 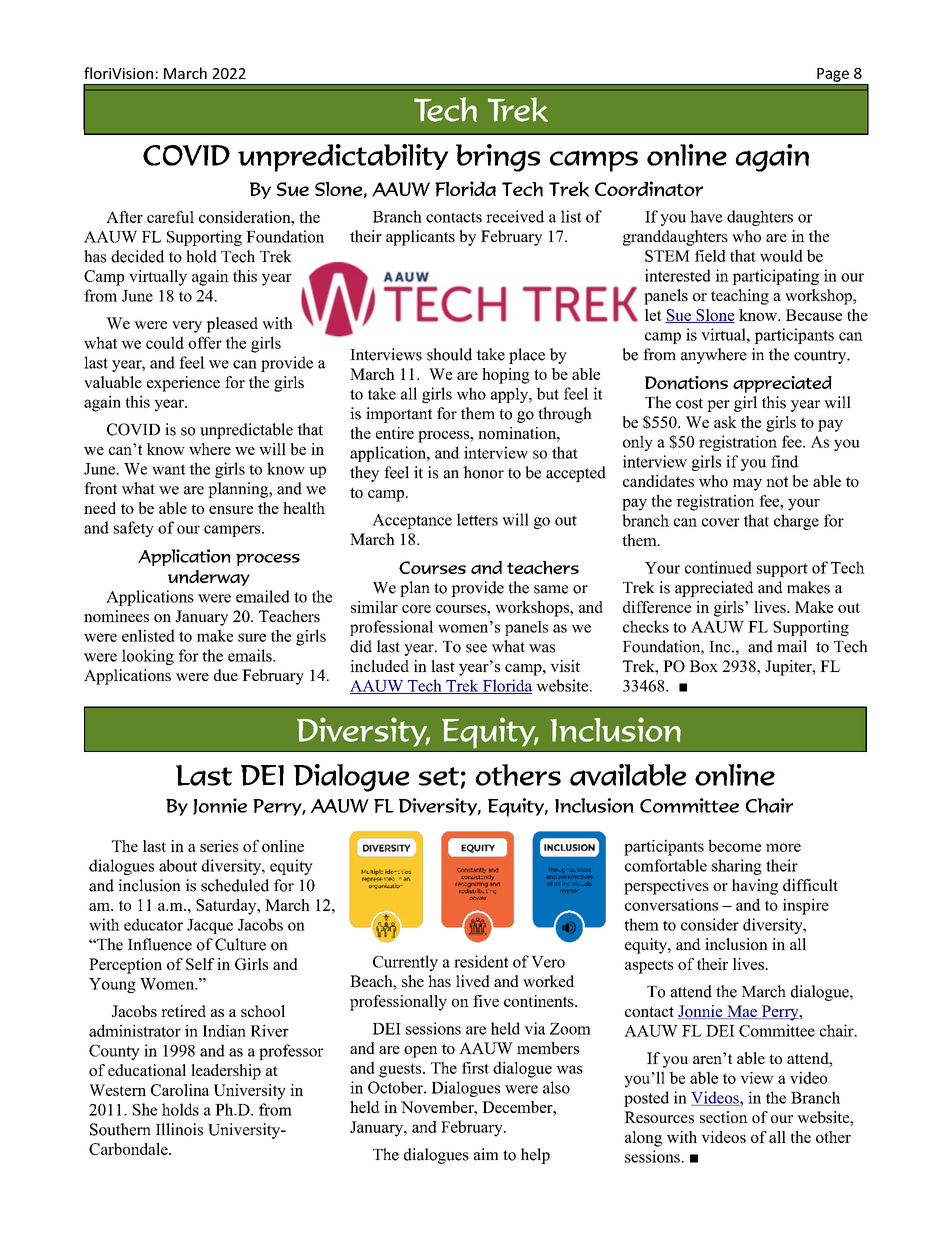 What do you see at coordinates (724, 1117) in the screenshot?
I see `section` at bounding box center [724, 1117].
